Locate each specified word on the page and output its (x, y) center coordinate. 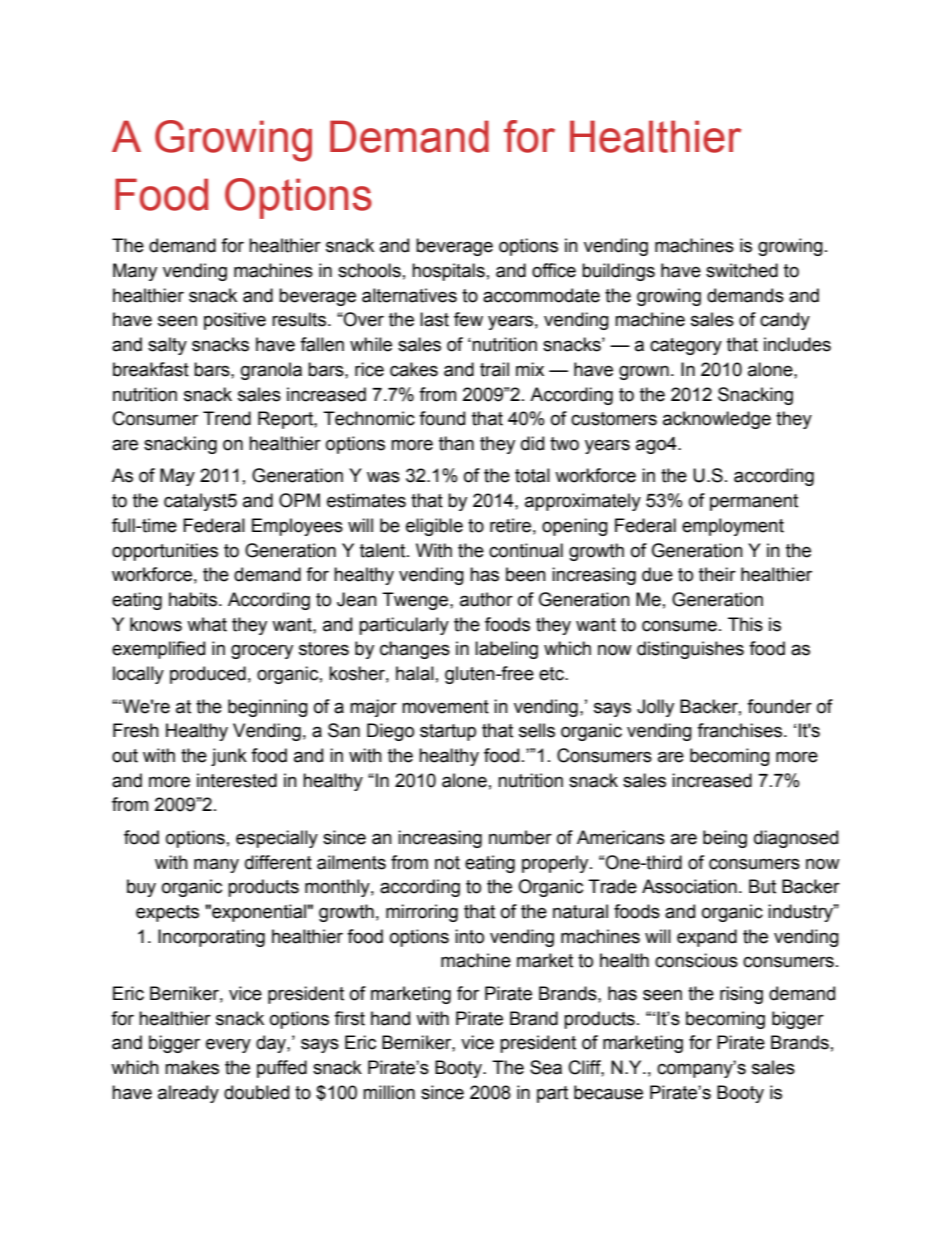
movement (445, 707)
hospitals (448, 272)
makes (192, 1067)
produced (208, 675)
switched (742, 270)
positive (235, 321)
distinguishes (690, 650)
